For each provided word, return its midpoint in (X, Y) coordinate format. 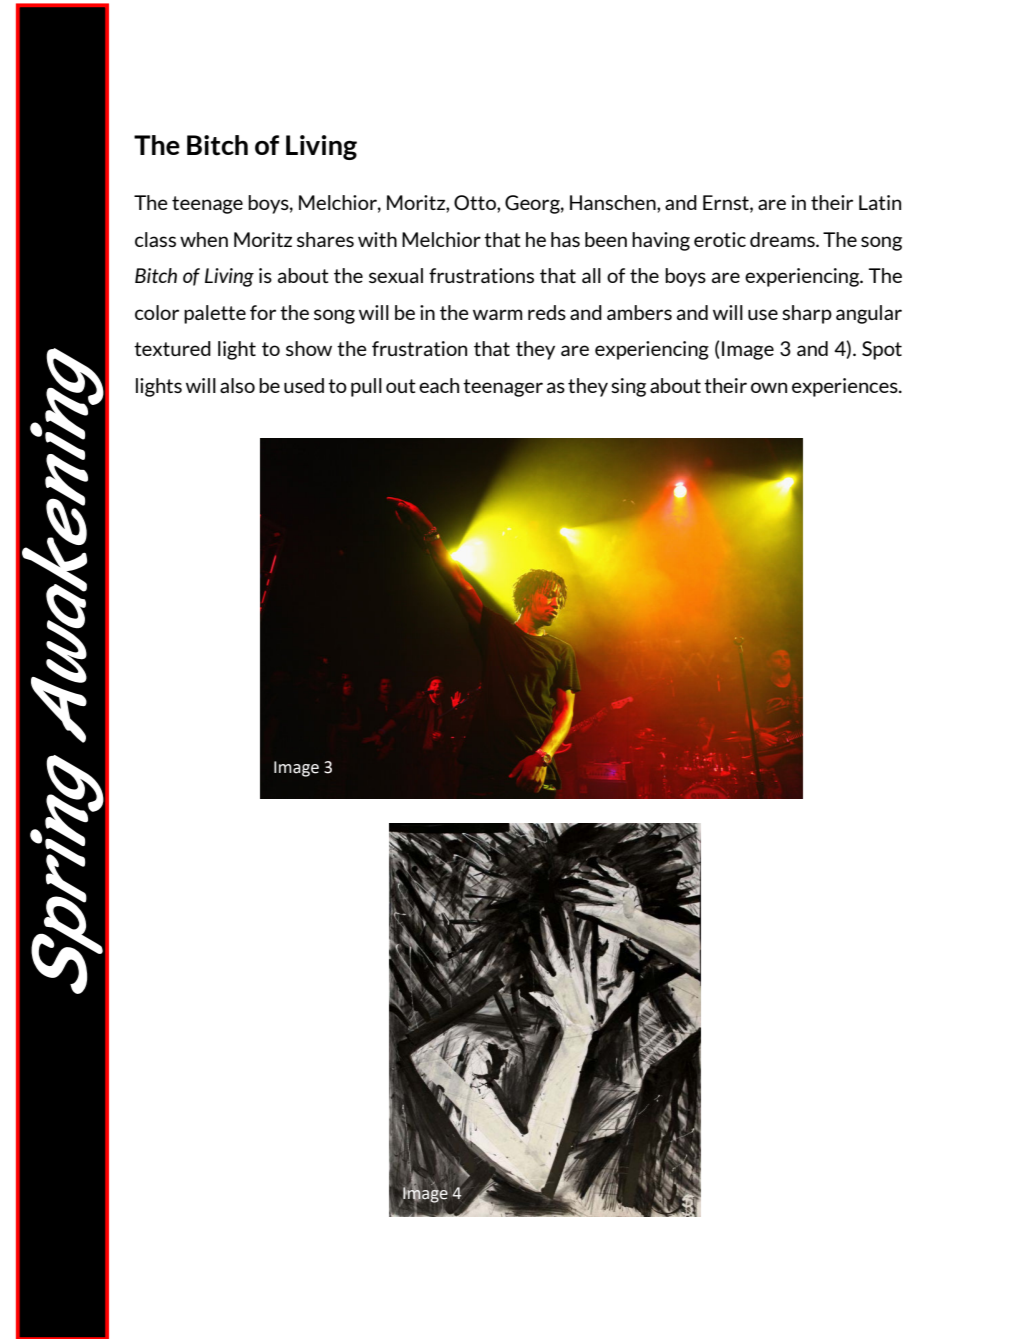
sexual (396, 275)
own (769, 387)
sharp (807, 314)
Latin (880, 202)
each (439, 385)
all (591, 275)
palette (215, 314)
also (237, 385)
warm (498, 314)
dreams (783, 239)
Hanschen (614, 202)
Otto (476, 202)
